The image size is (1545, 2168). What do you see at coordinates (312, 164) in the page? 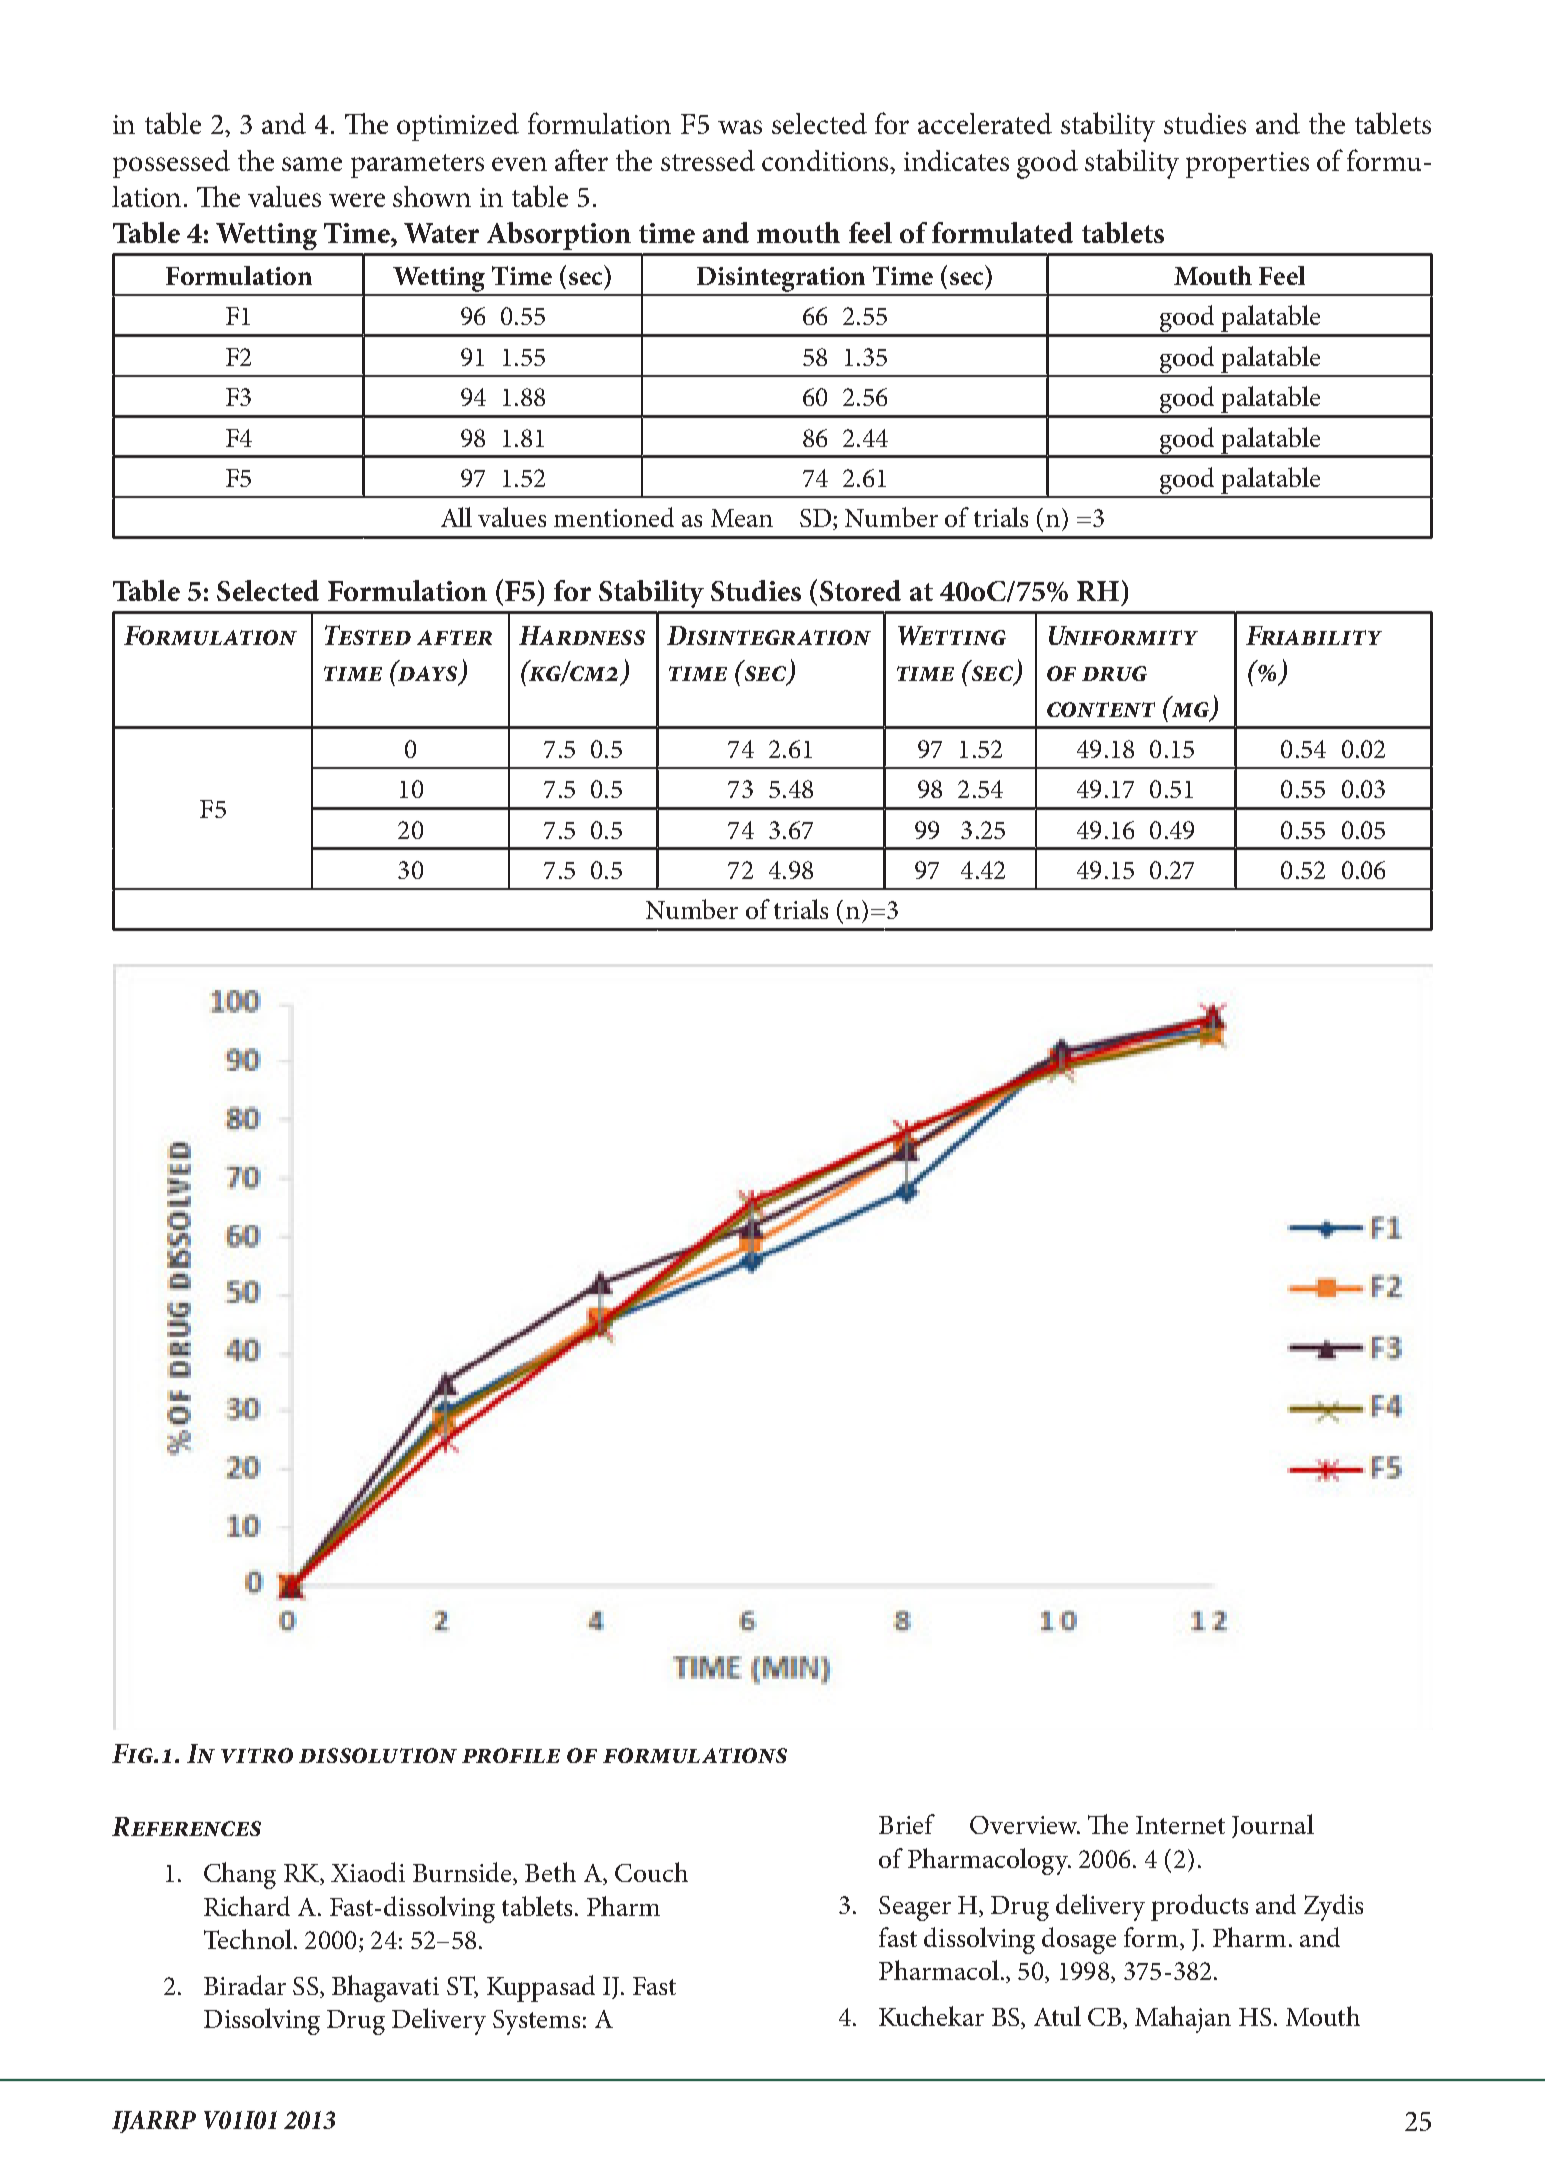
I see `same` at bounding box center [312, 164].
